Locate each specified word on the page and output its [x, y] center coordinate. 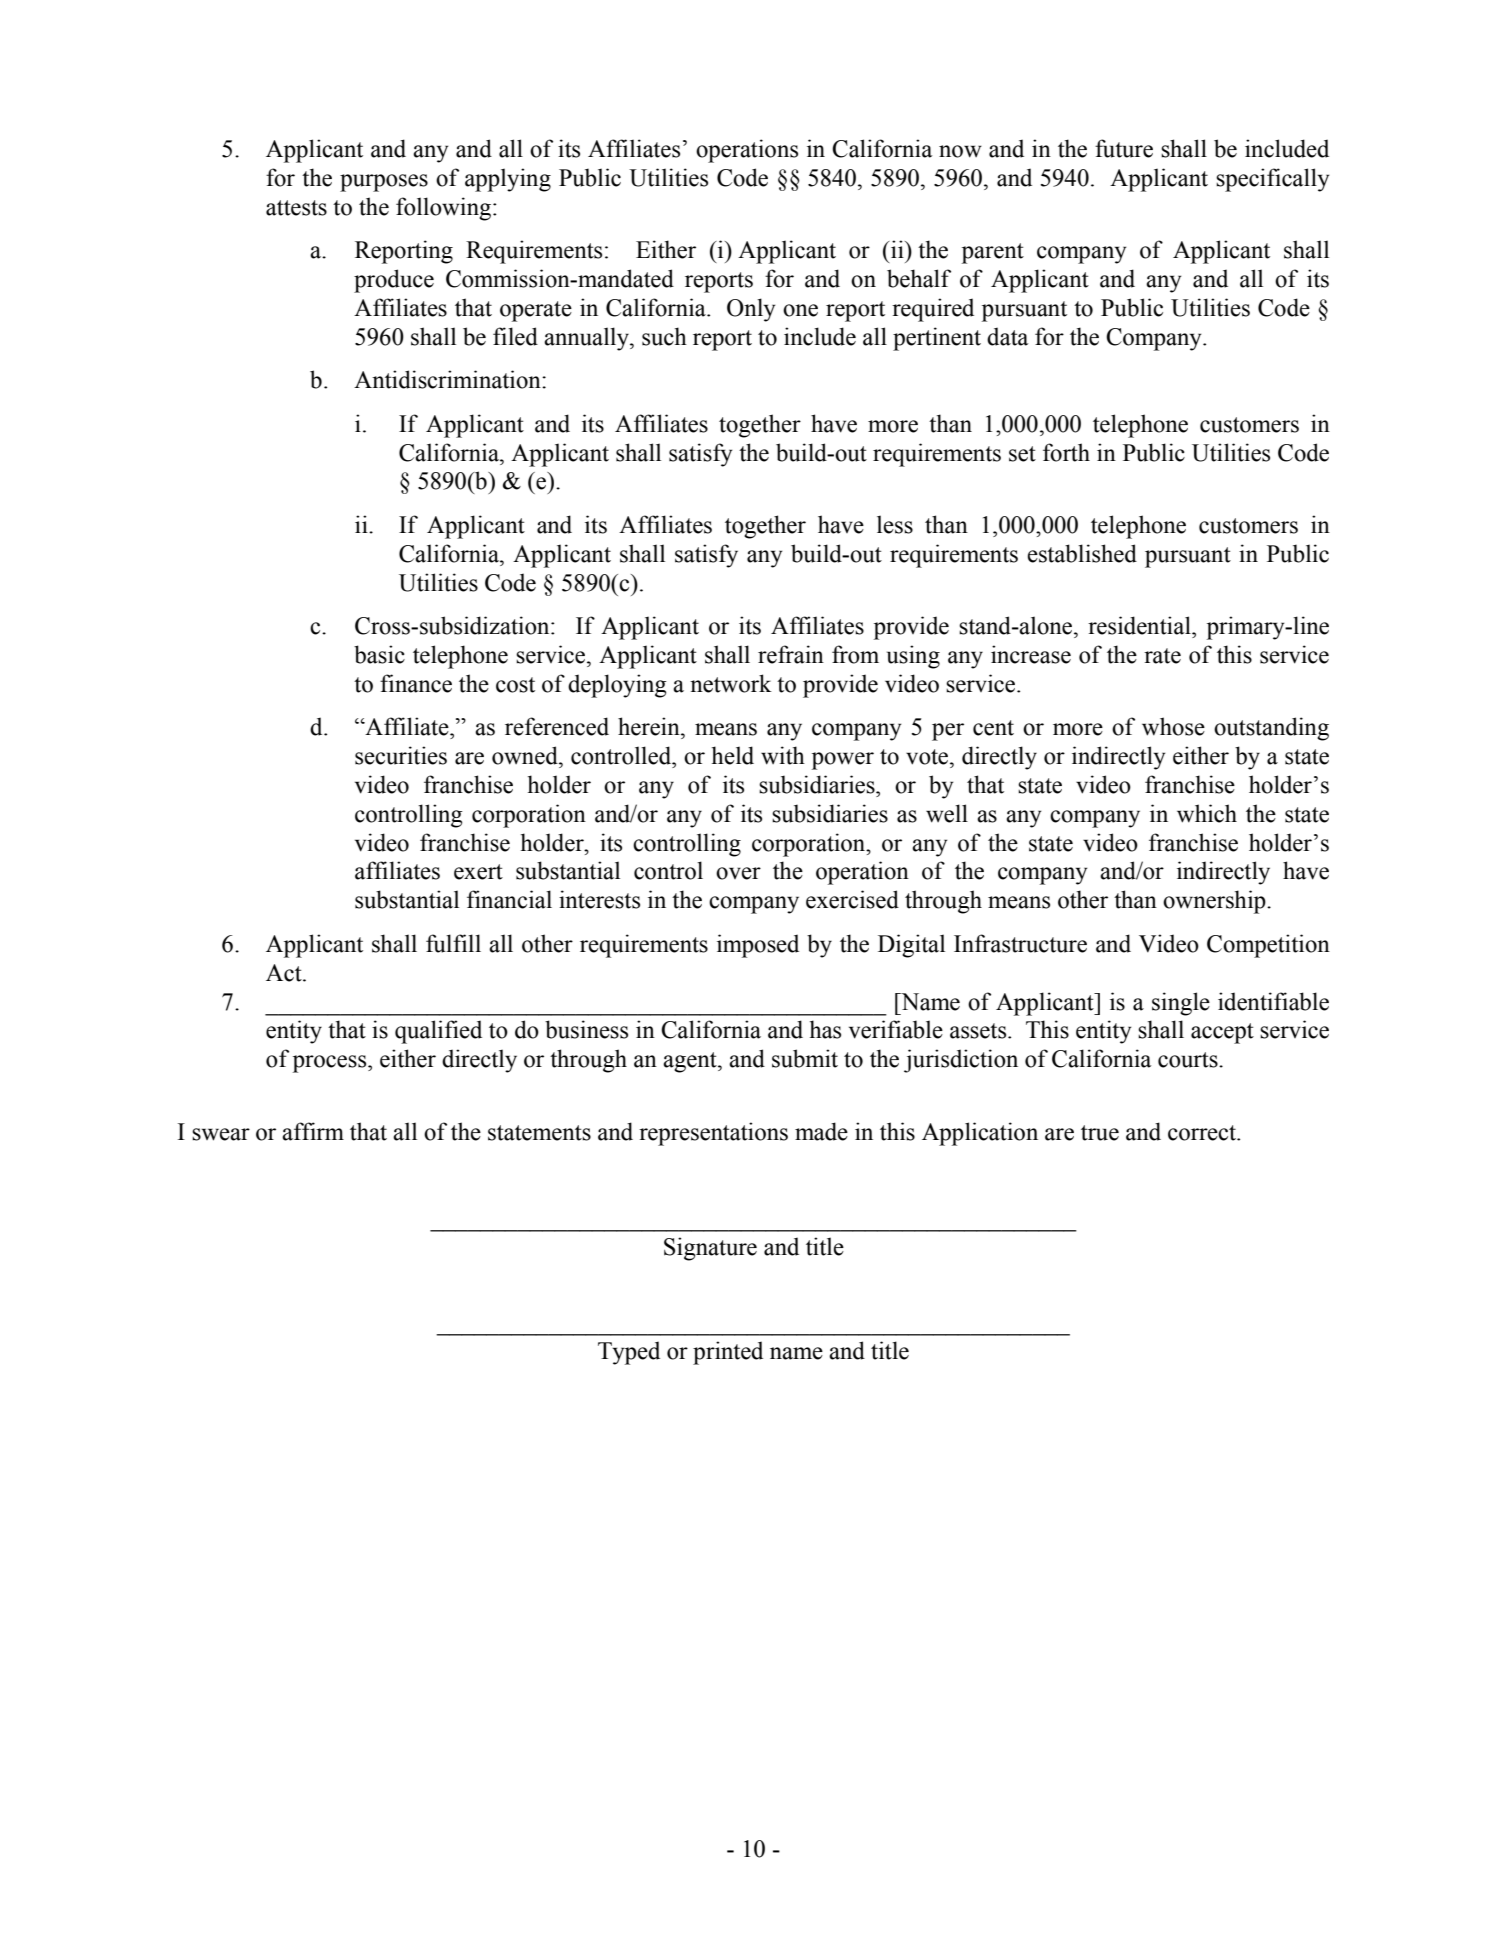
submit [805, 1058]
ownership [1215, 902]
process [331, 1064]
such [664, 336]
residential [1140, 625]
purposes [384, 183]
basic [379, 654]
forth [1066, 452]
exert [478, 872]
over [738, 873]
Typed [629, 1353]
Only [751, 310]
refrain [791, 654]
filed [515, 336]
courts [1189, 1060]
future [1124, 148]
